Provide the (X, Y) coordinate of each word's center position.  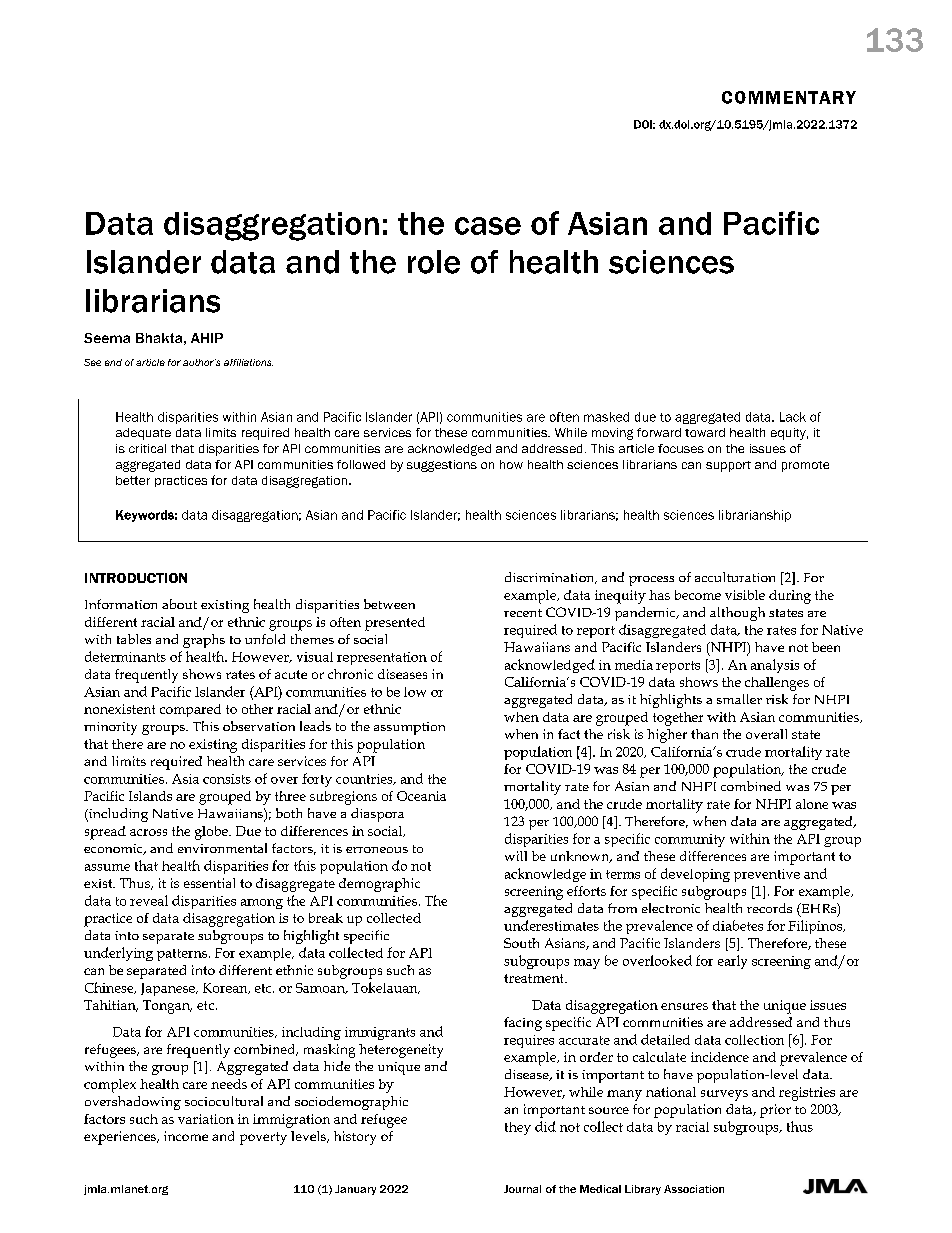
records (769, 908)
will (516, 856)
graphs (204, 641)
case (488, 226)
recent (523, 613)
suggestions (442, 466)
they (518, 1128)
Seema (107, 338)
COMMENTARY (789, 97)
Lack (793, 417)
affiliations (248, 362)
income (186, 1136)
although (737, 614)
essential (209, 883)
